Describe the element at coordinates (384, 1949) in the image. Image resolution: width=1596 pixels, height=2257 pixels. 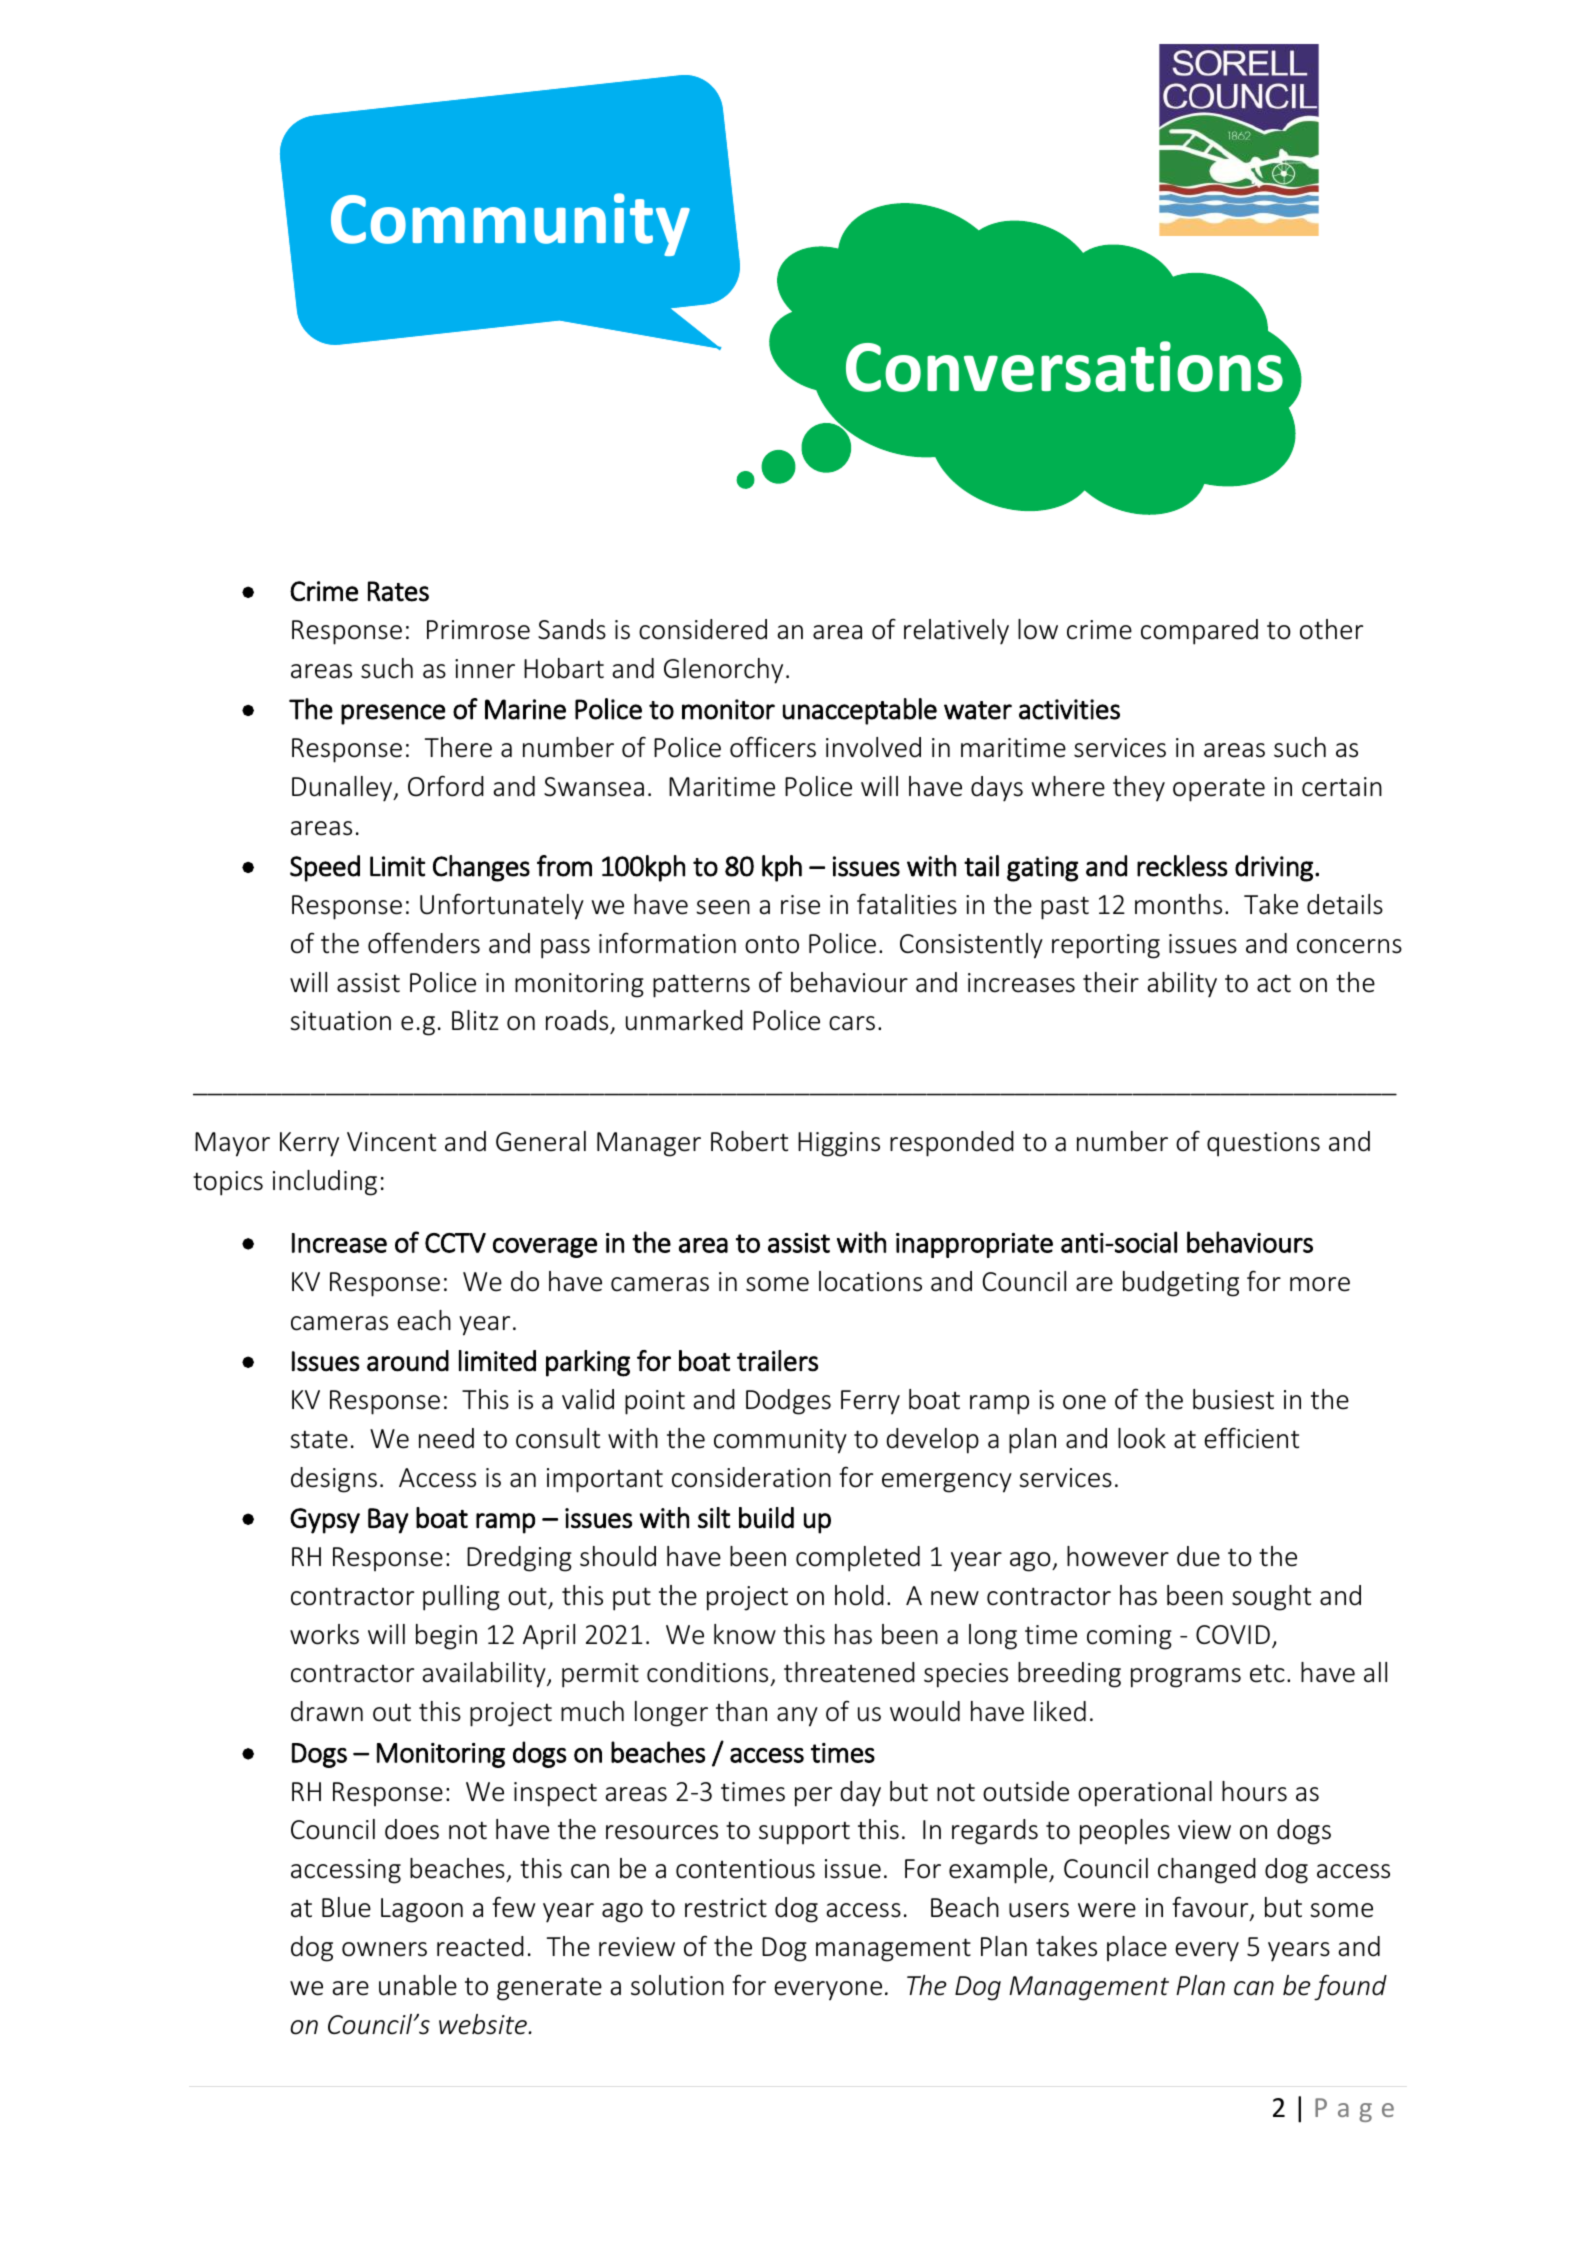
I see `owners` at that location.
